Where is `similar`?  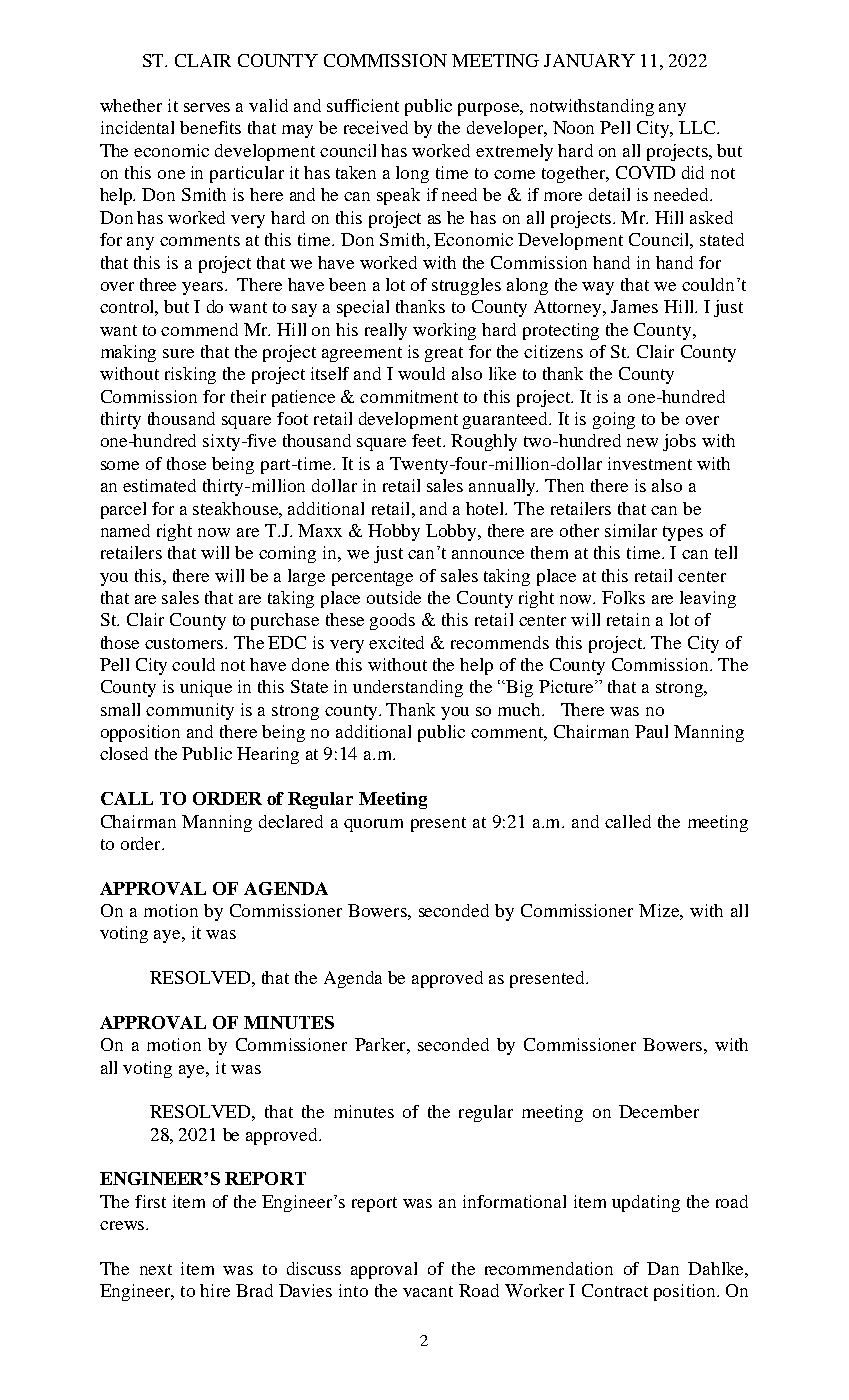
similar is located at coordinates (631, 530).
